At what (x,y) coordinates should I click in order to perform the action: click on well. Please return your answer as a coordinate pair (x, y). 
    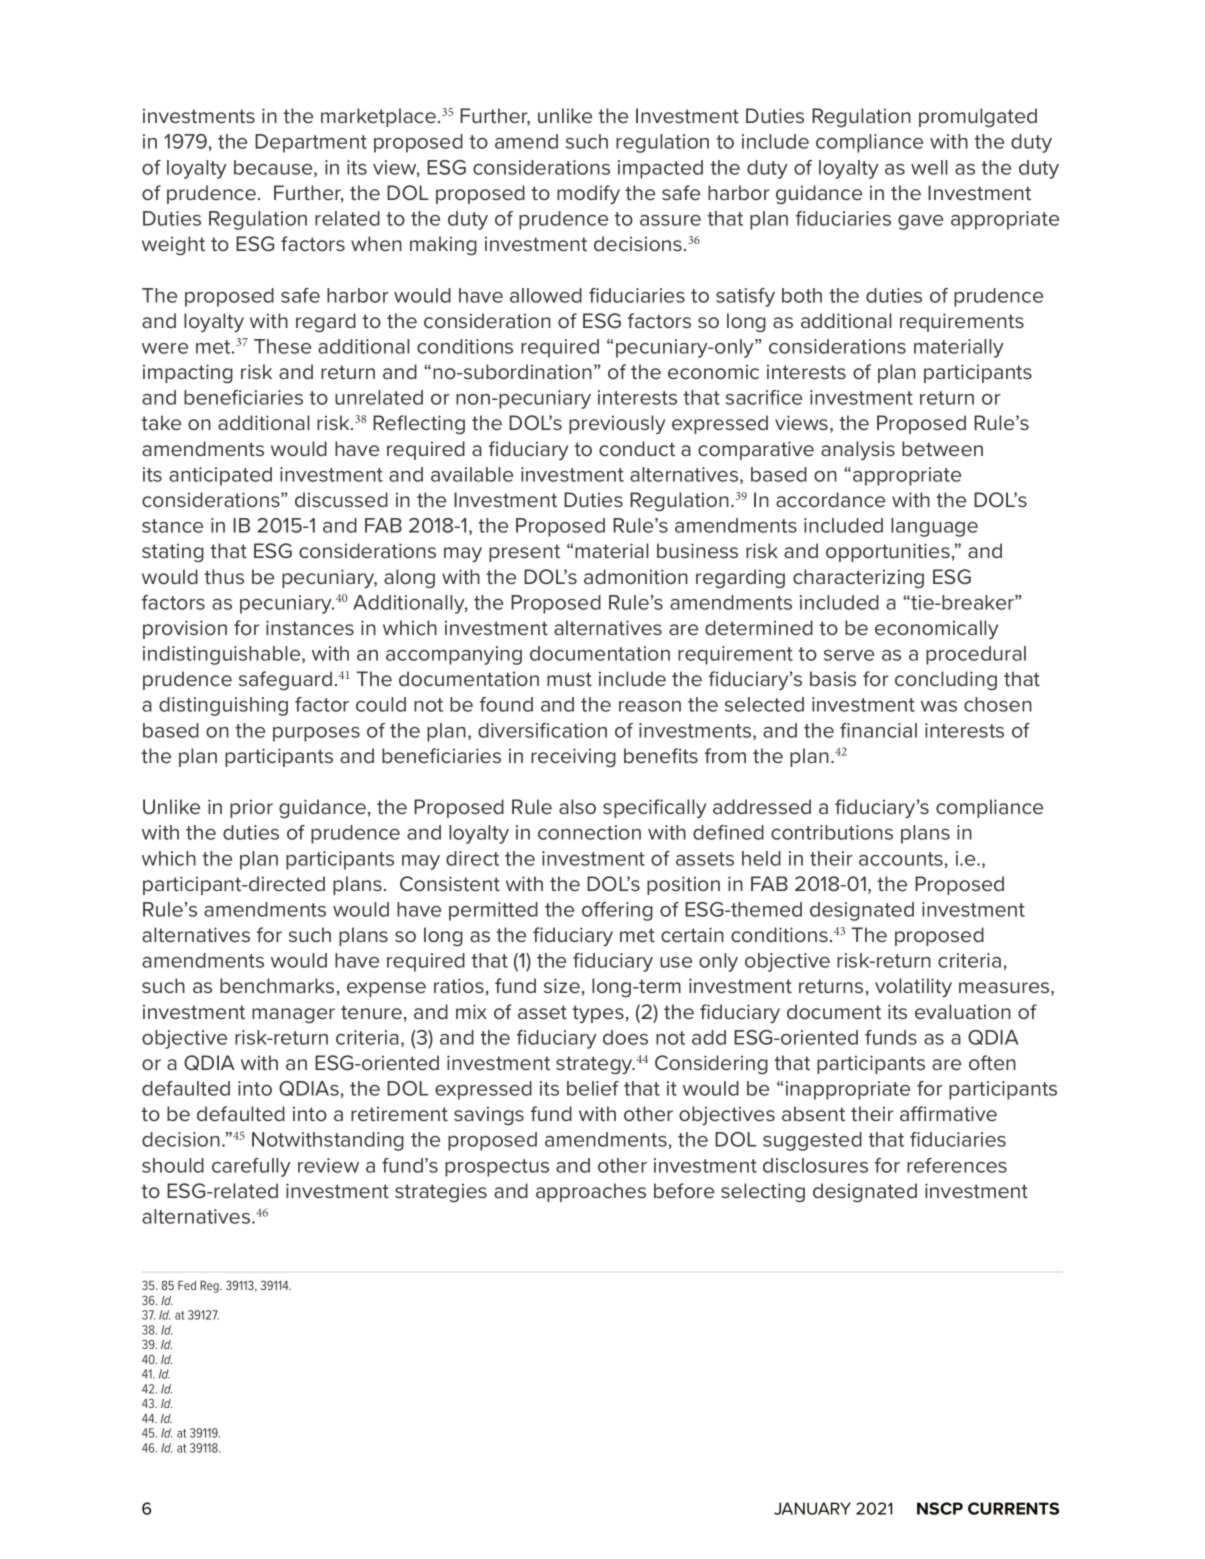
    Looking at the image, I should click on (929, 167).
